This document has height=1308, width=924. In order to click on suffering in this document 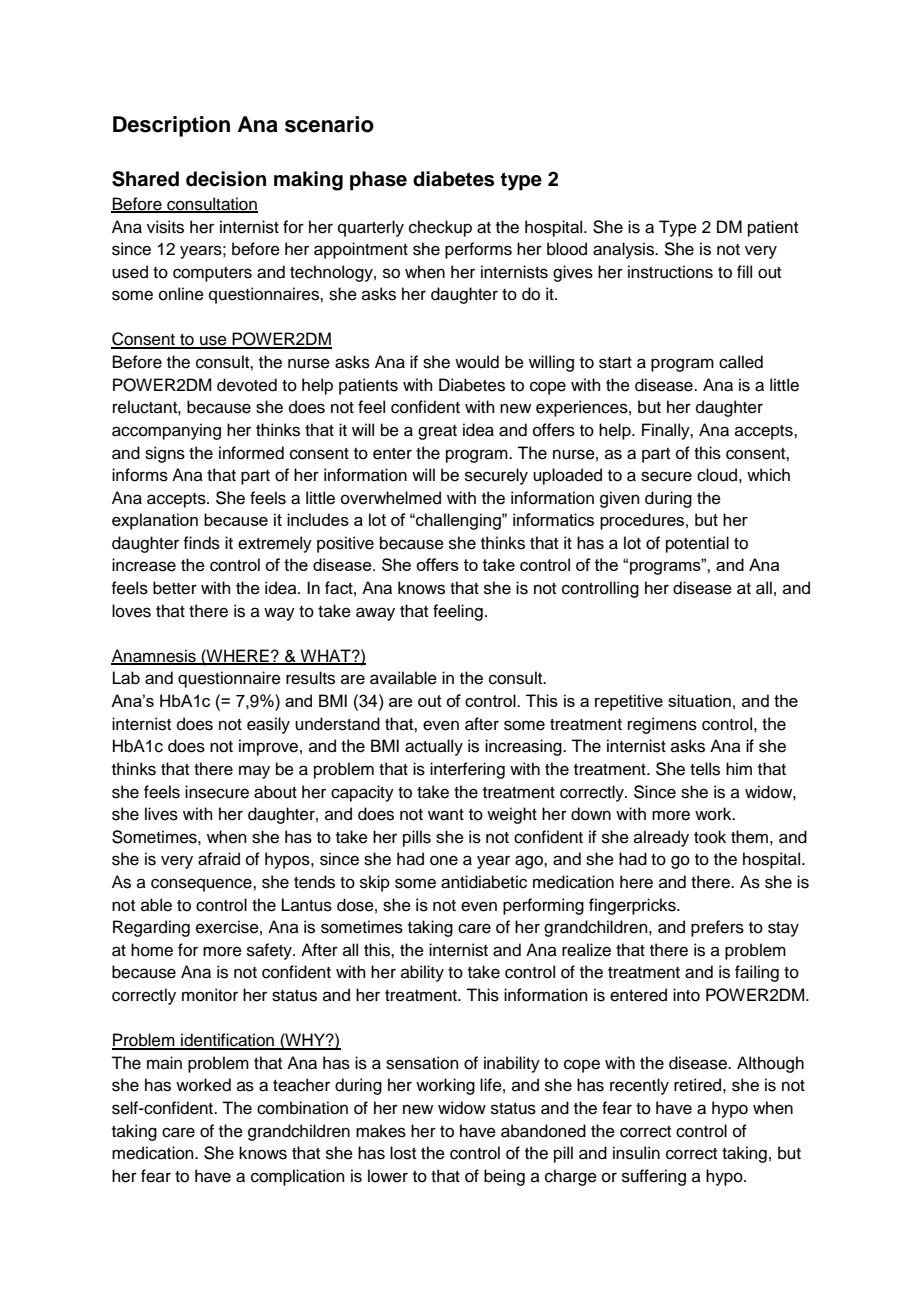, I will do `click(654, 1177)`.
